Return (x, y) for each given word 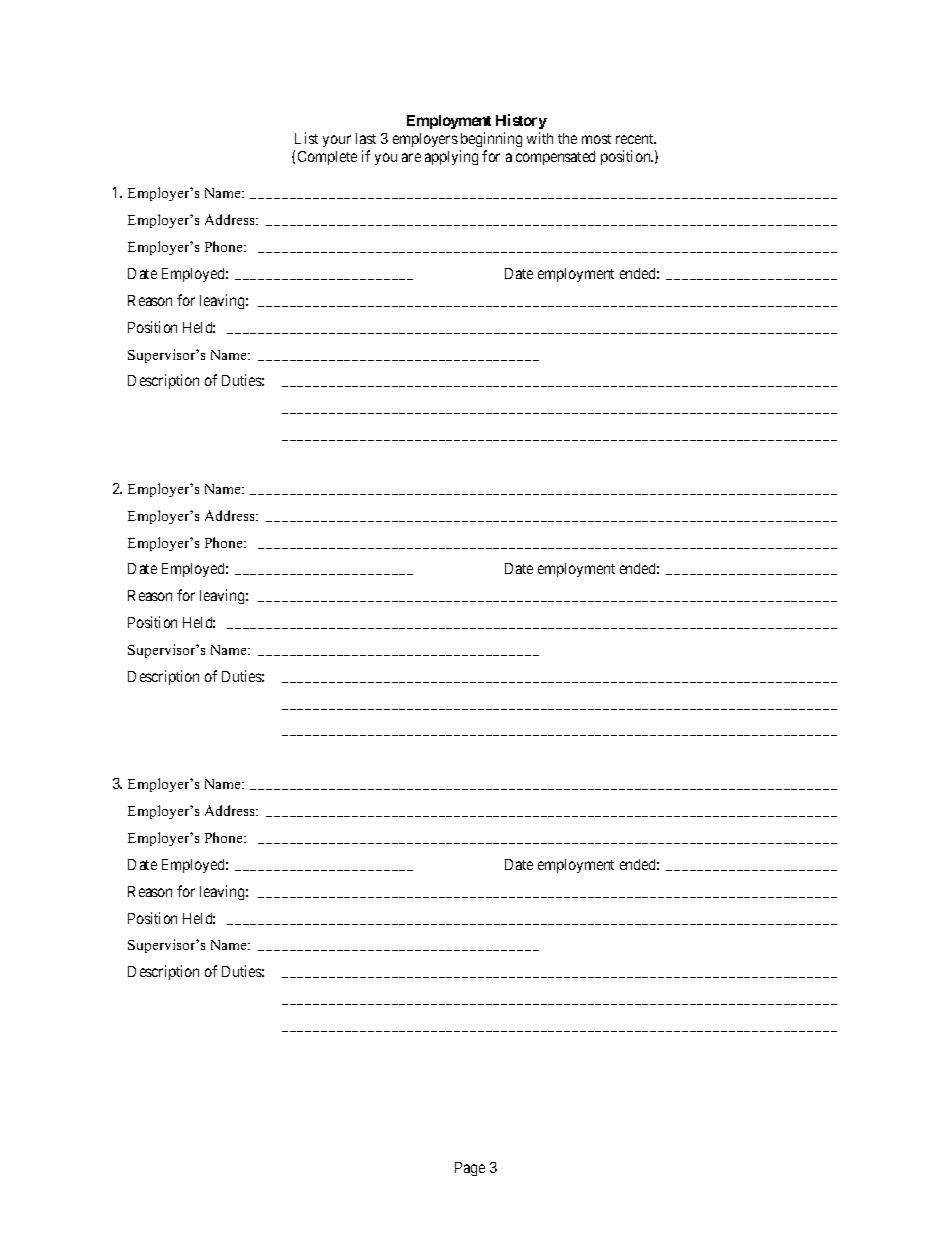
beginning (491, 139)
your (337, 141)
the (567, 138)
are (411, 157)
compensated (555, 158)
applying (451, 157)
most (596, 139)
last (366, 138)
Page (470, 1169)
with (540, 138)
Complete (327, 158)
